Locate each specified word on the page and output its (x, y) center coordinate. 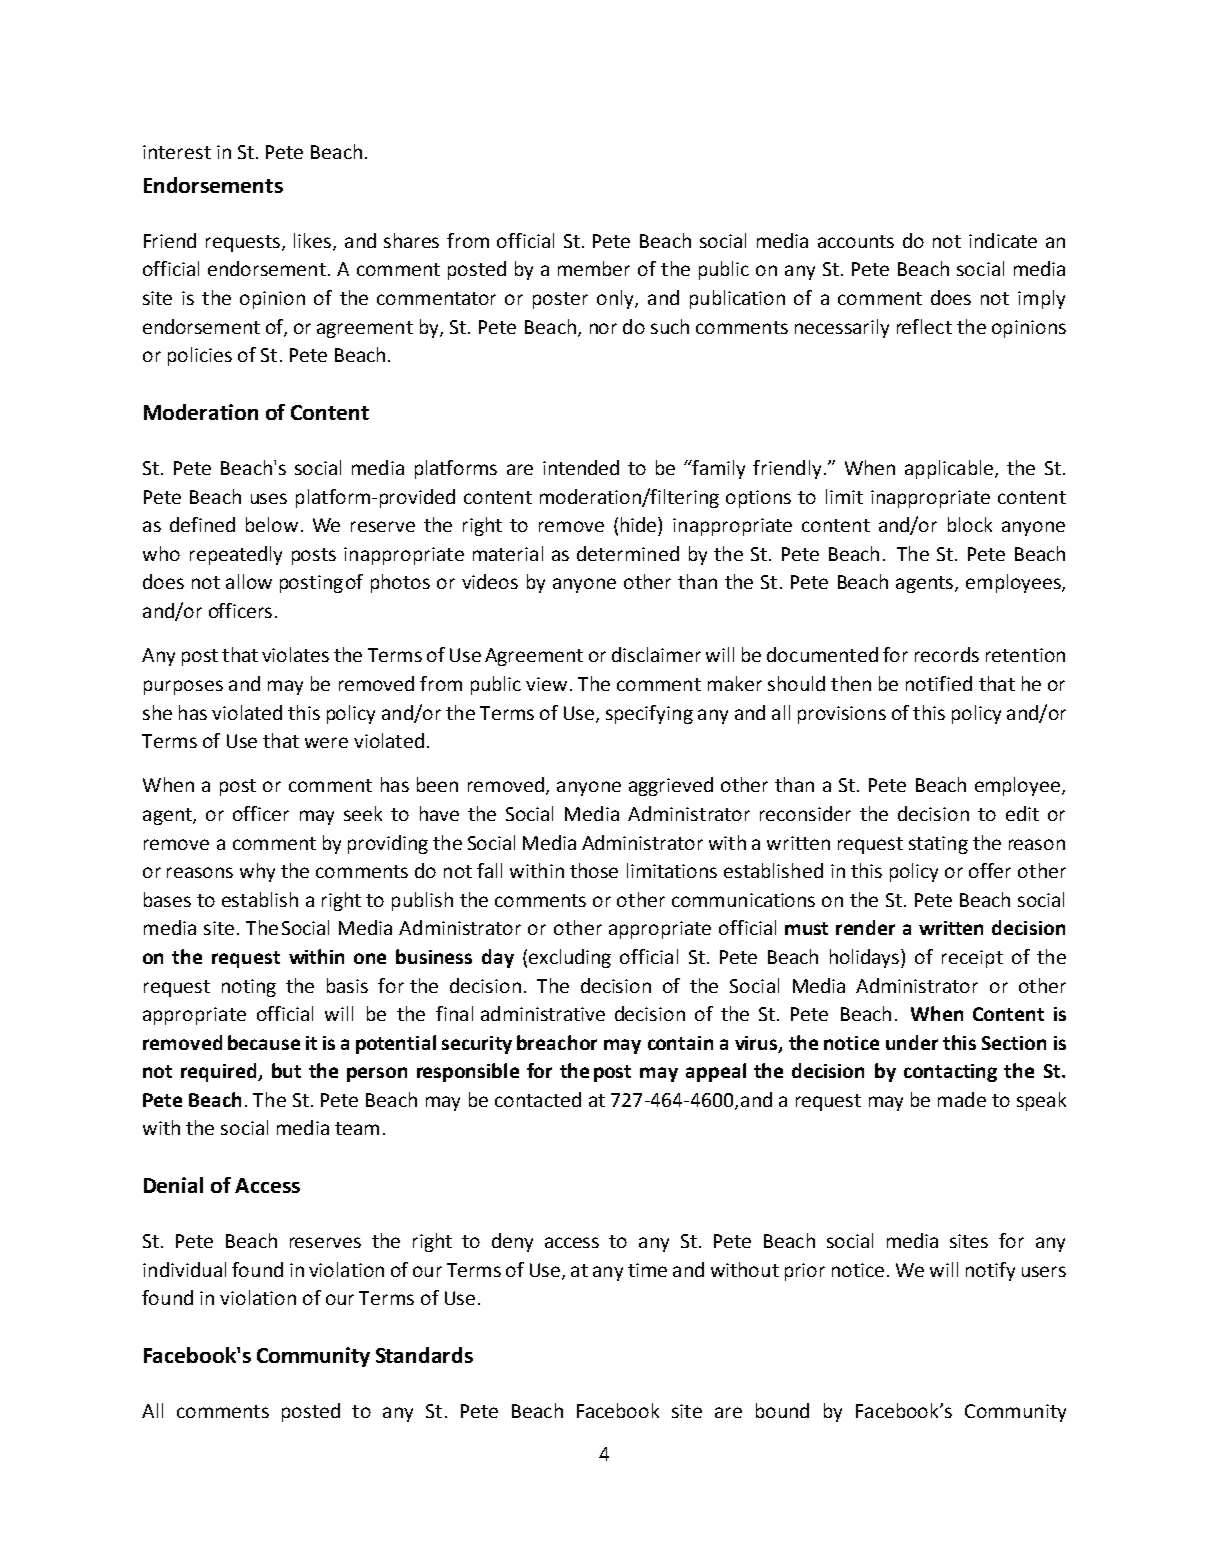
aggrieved (671, 786)
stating (938, 845)
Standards (424, 1355)
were (326, 742)
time (647, 1270)
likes (314, 241)
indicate (1003, 240)
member (594, 268)
